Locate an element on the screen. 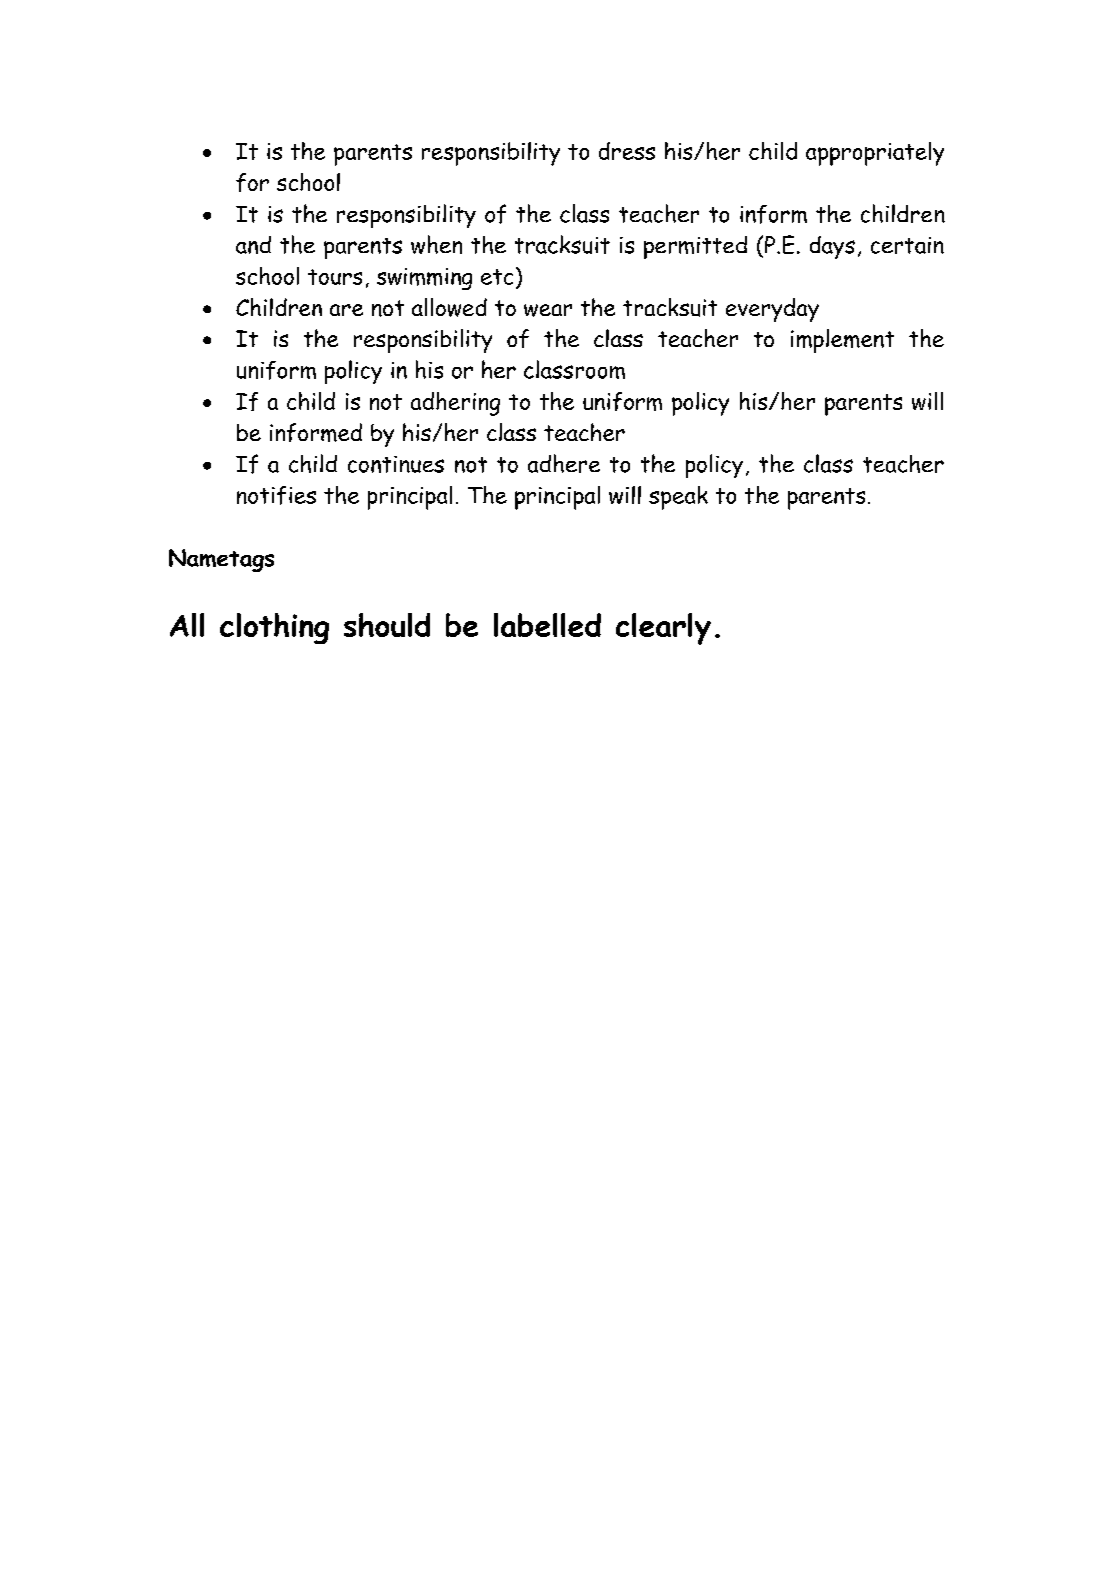 The image size is (1113, 1574). should is located at coordinates (387, 625).
